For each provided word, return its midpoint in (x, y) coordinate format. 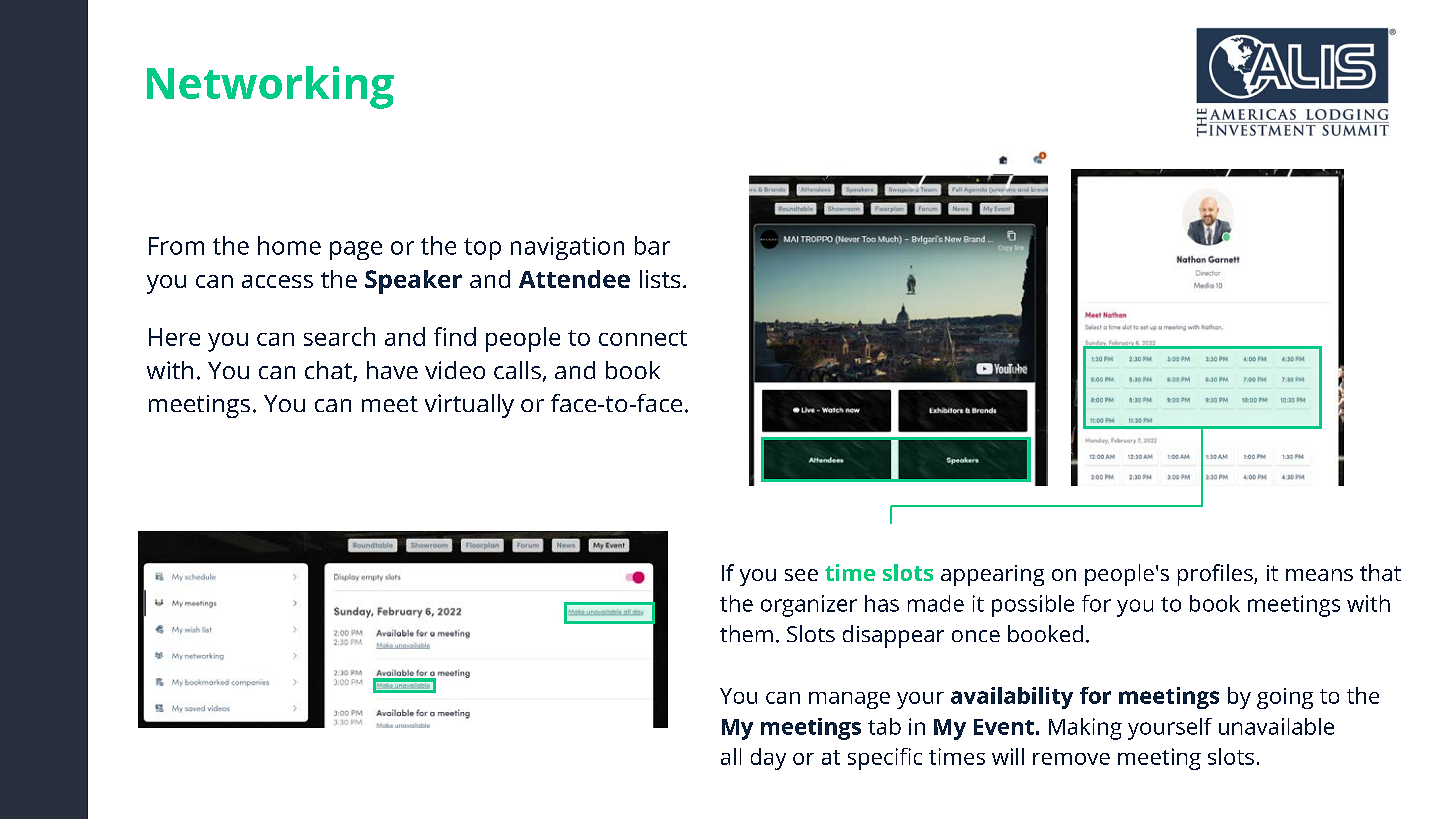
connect (643, 338)
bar (652, 245)
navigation (567, 248)
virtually (469, 406)
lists (660, 279)
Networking (270, 87)
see (801, 575)
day (768, 759)
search (339, 336)
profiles (1216, 575)
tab (884, 726)
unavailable (1276, 726)
